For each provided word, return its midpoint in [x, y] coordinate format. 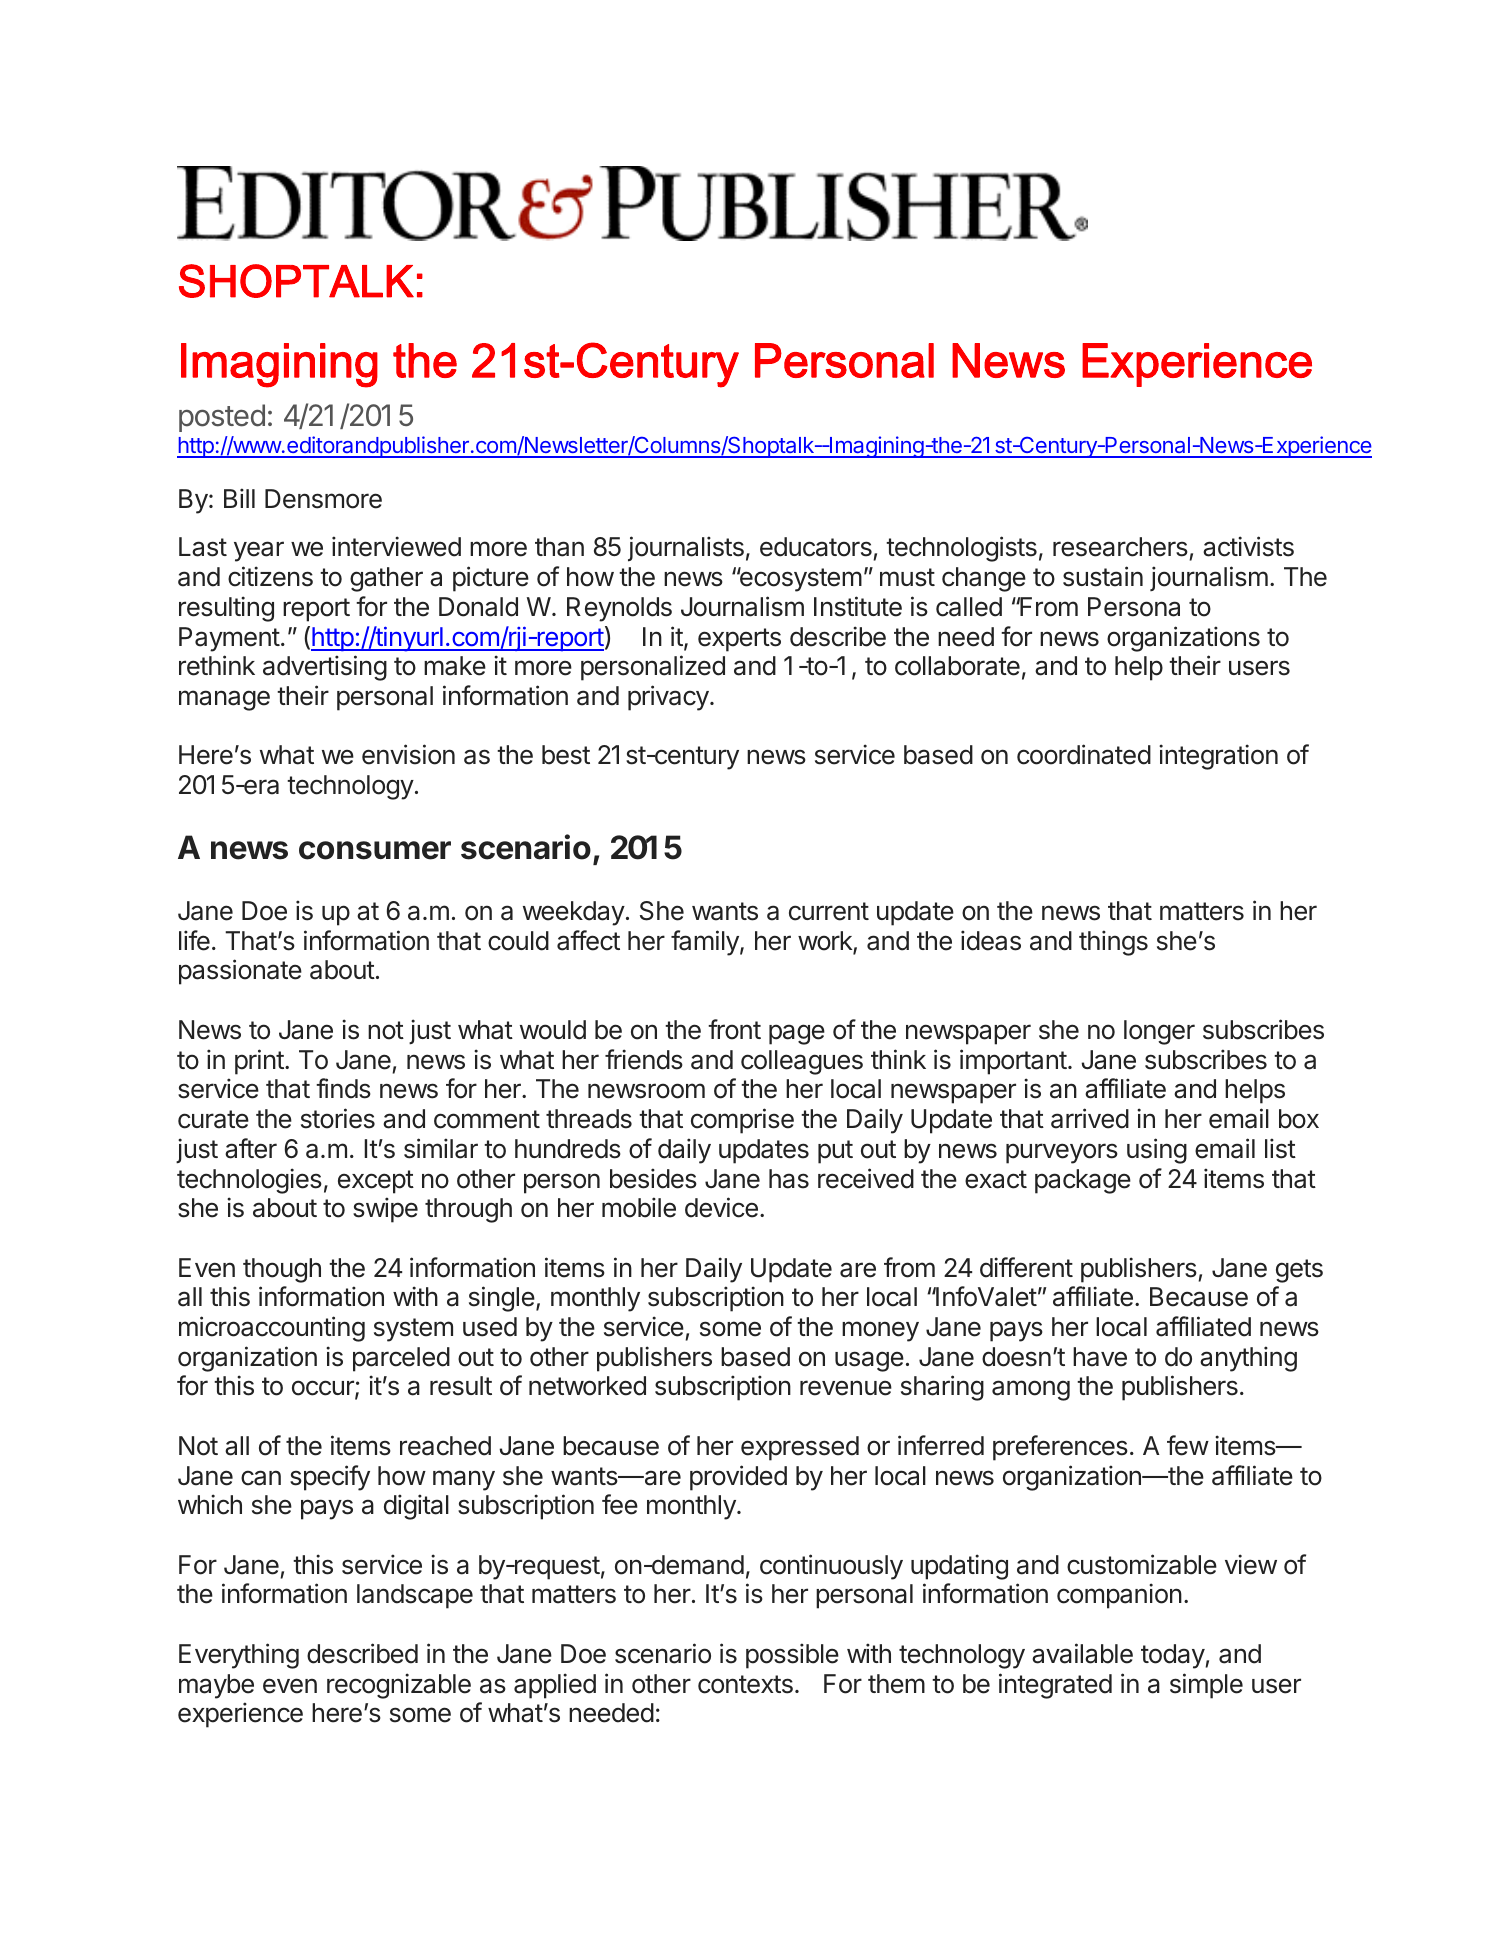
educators [817, 548]
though [282, 1270]
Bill [239, 498]
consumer [375, 850]
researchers [1121, 548]
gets [1299, 1271]
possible [792, 1656]
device [721, 1207]
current [829, 911]
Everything [239, 1656]
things [1113, 943]
